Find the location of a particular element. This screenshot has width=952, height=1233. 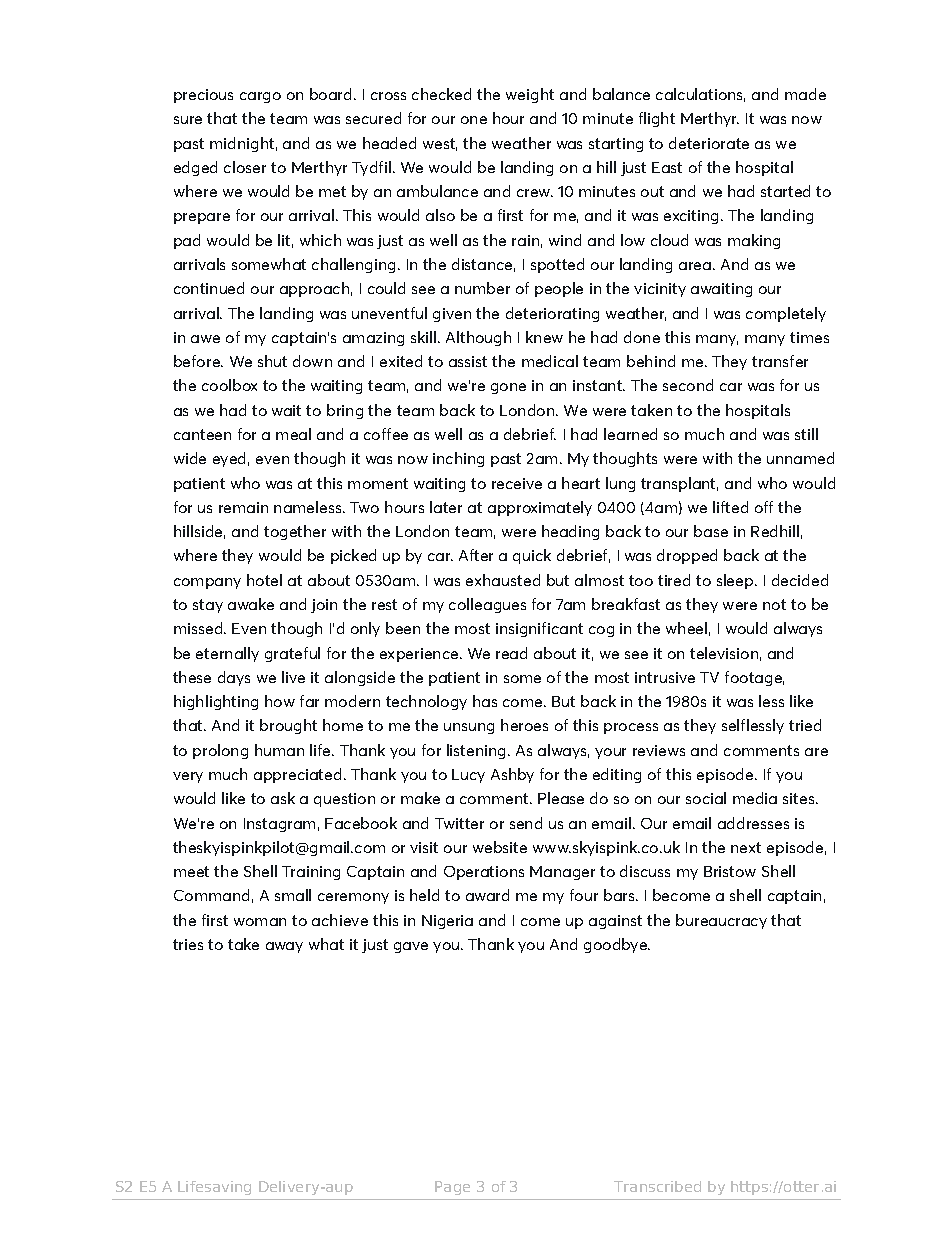

grateful is located at coordinates (292, 654).
